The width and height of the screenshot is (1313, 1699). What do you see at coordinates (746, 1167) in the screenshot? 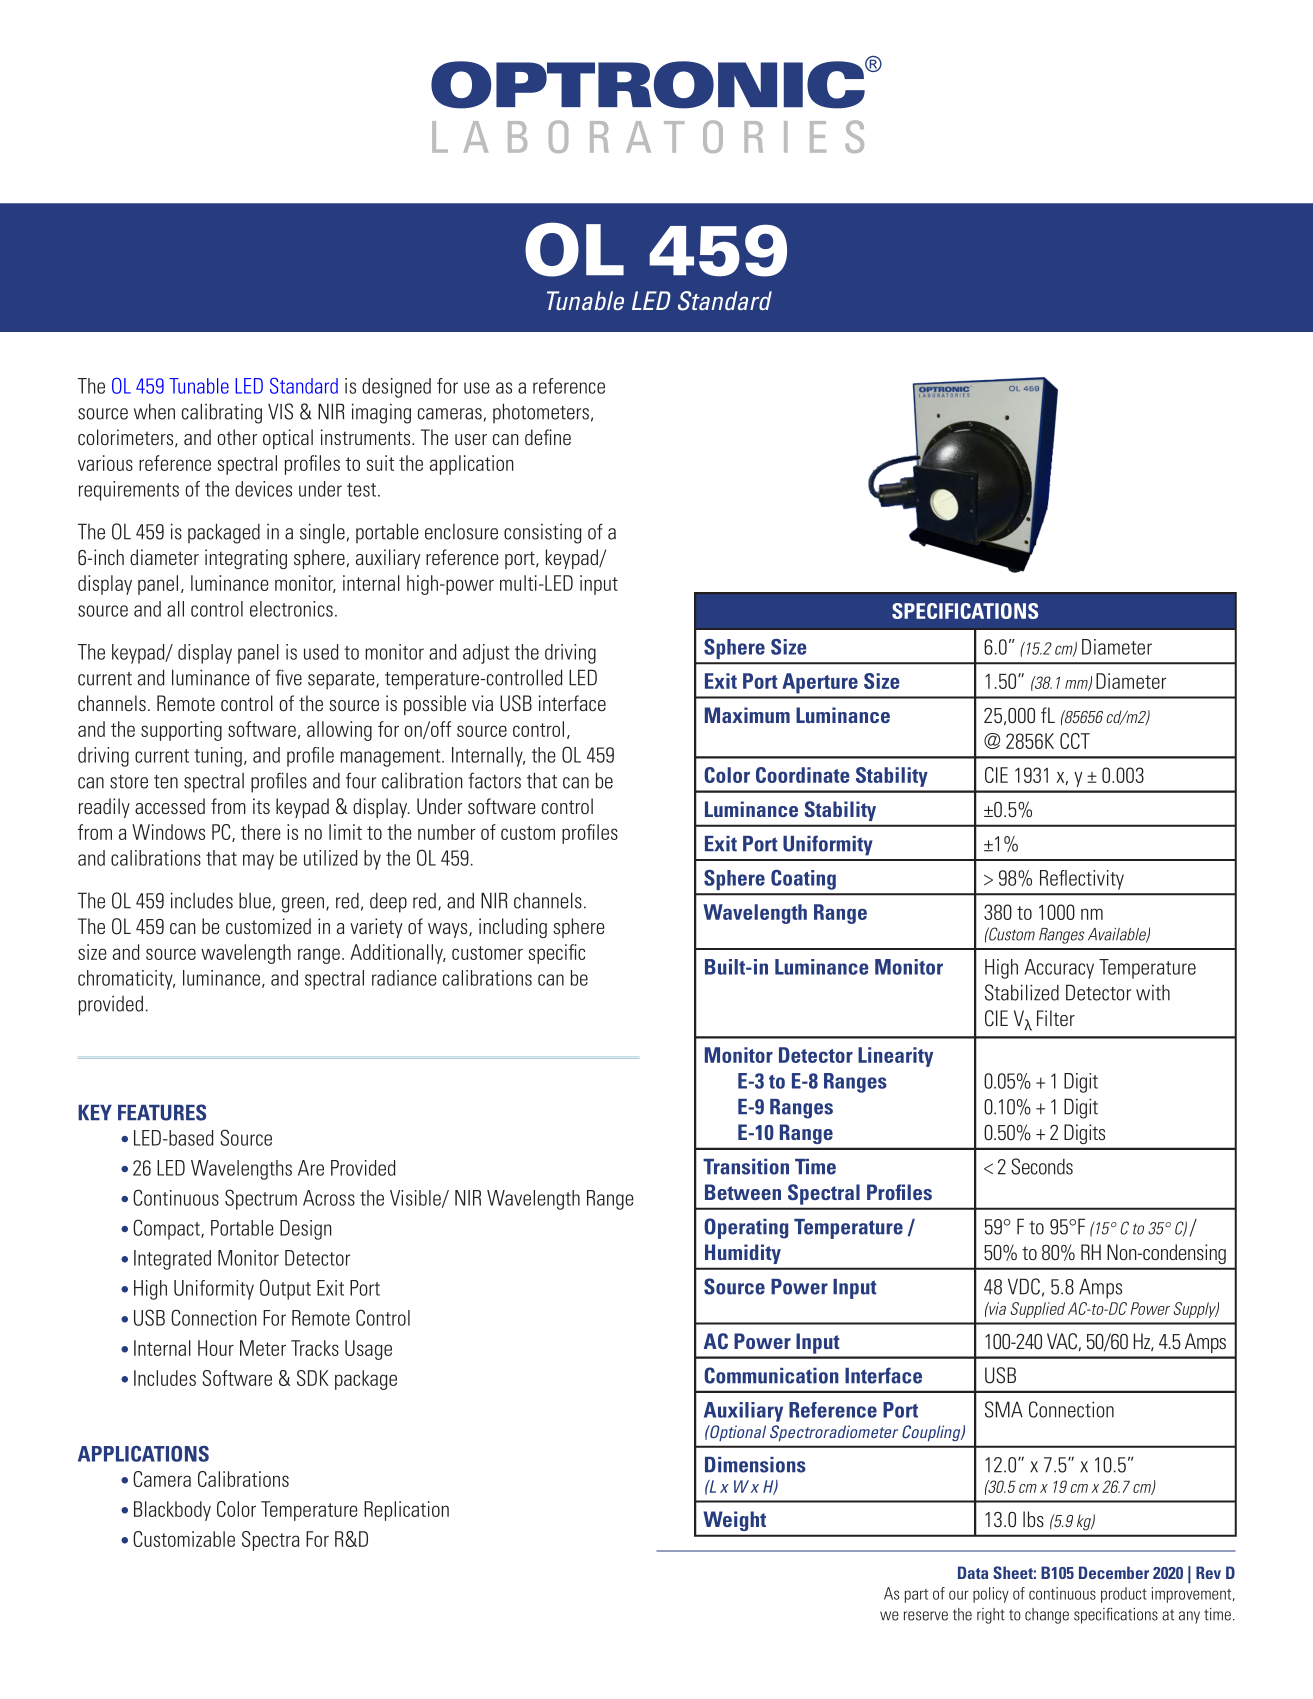
I see `Transition` at bounding box center [746, 1167].
